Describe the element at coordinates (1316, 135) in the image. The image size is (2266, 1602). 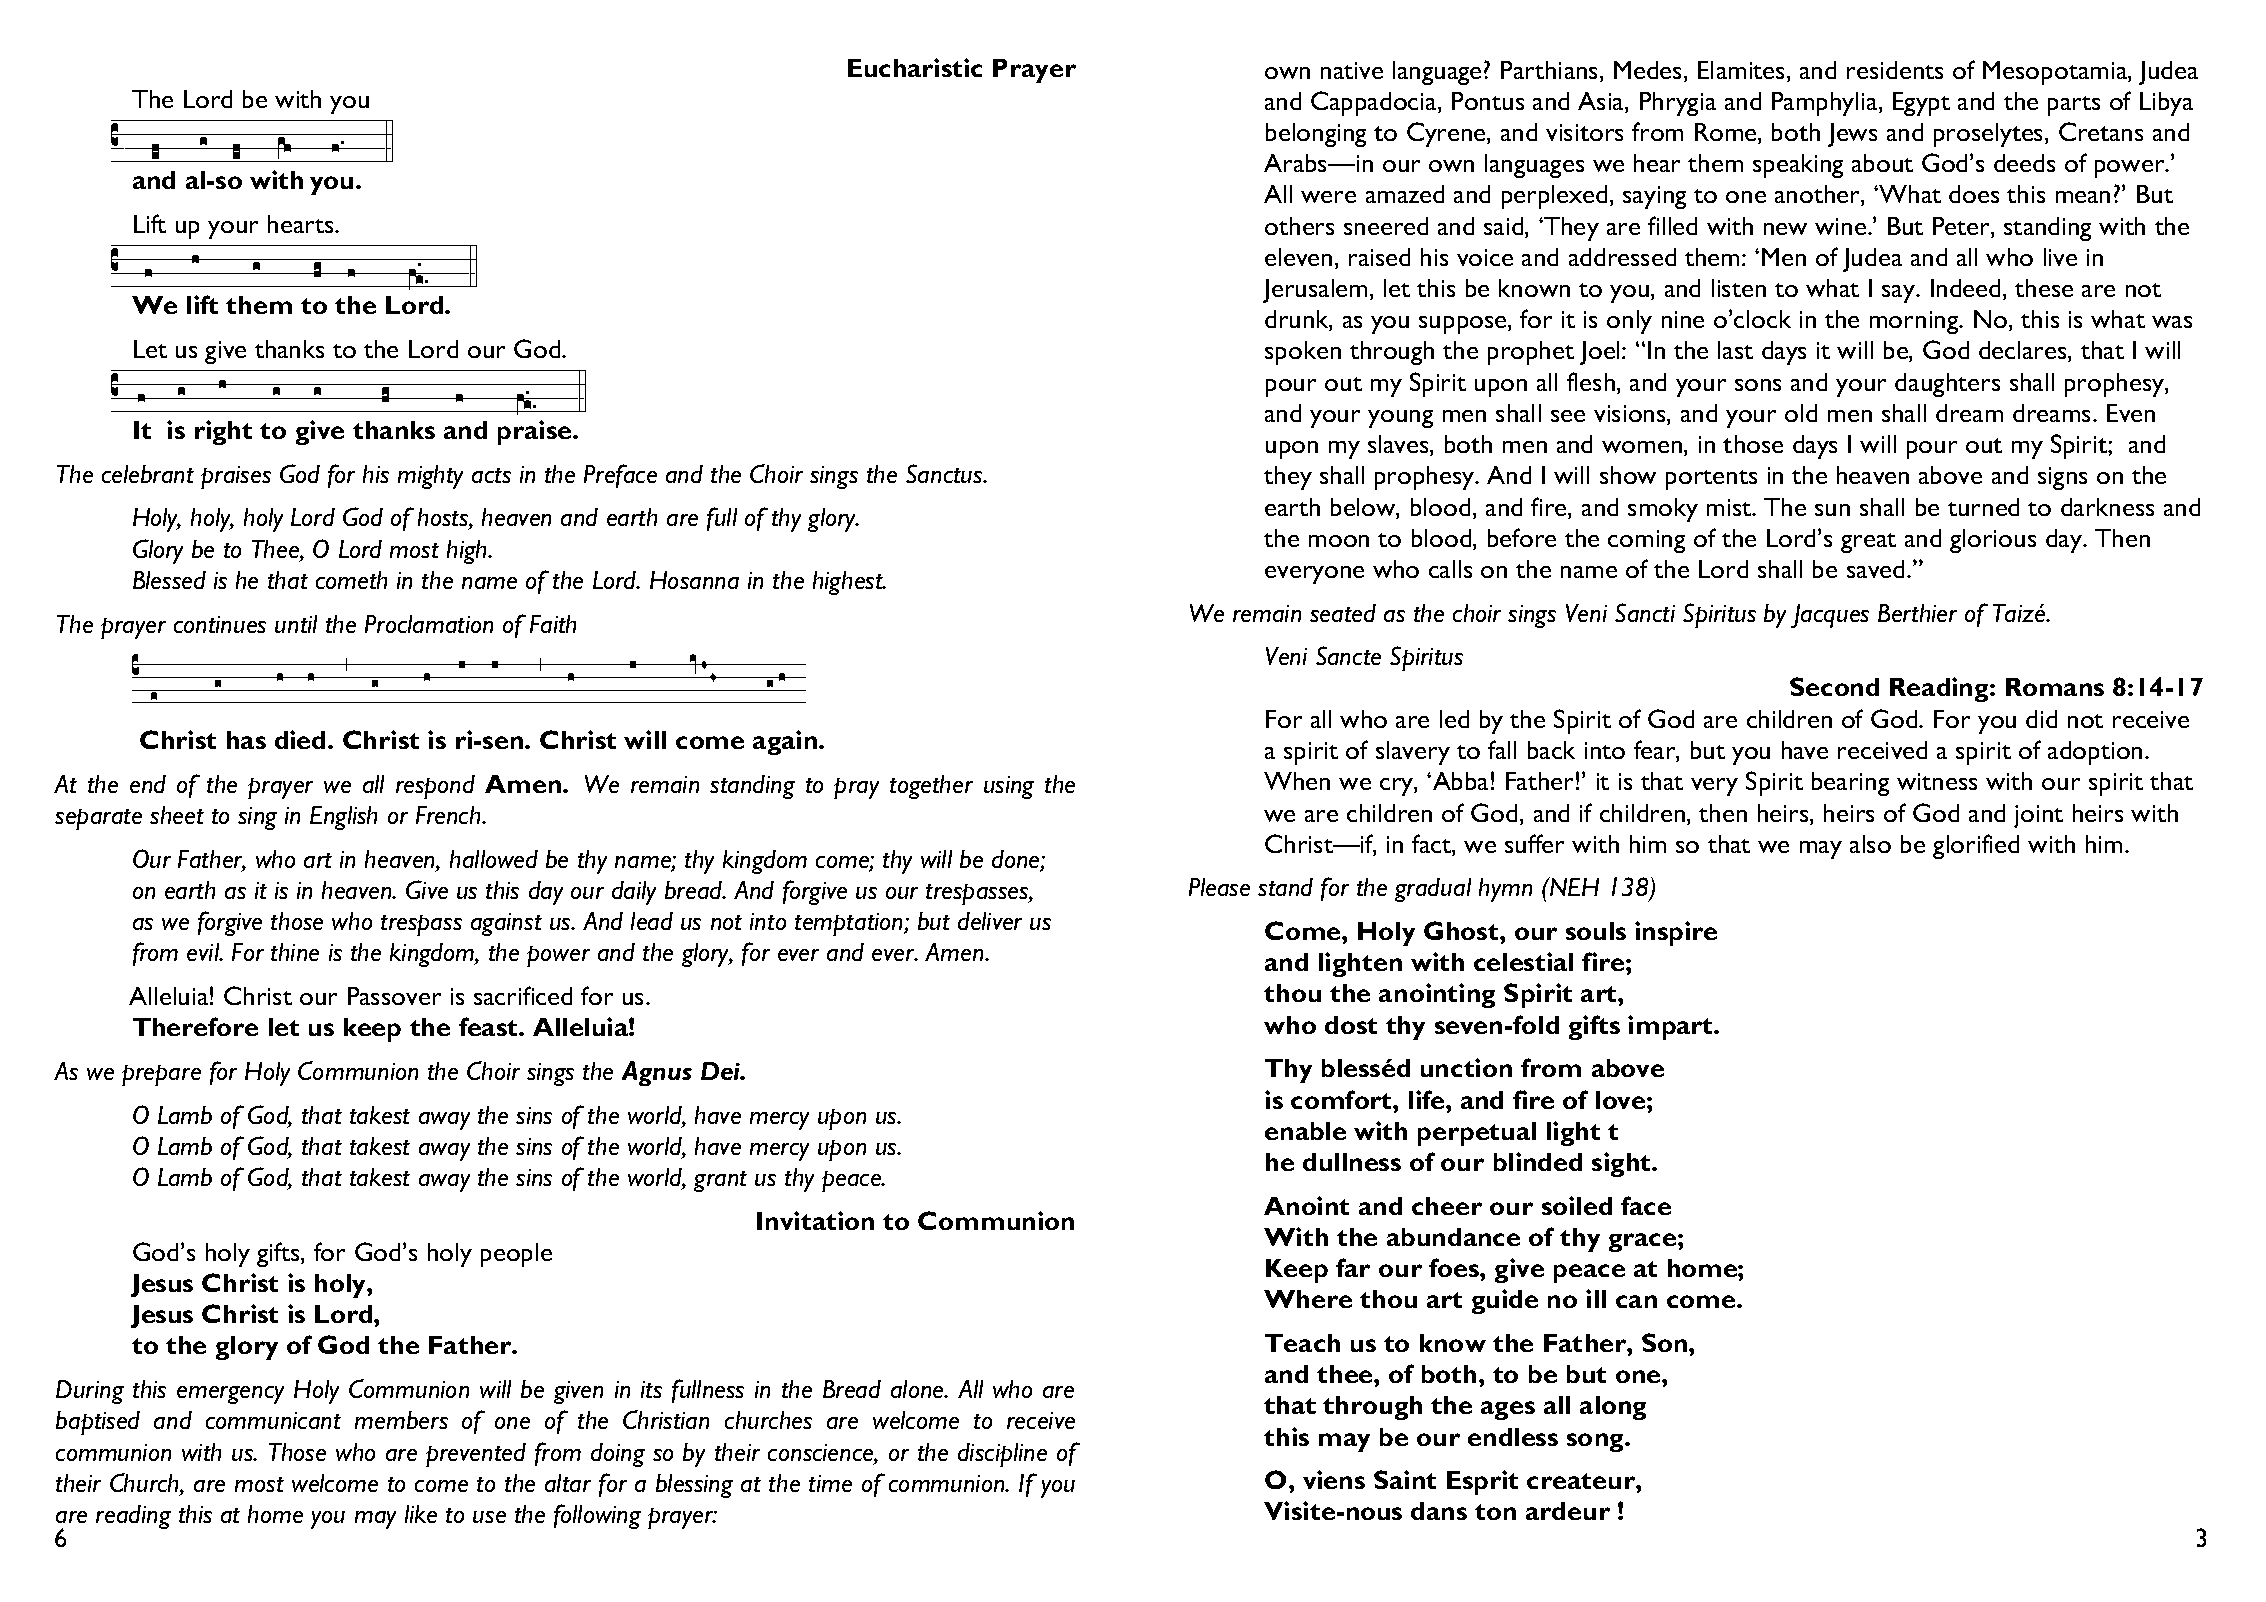
I see `belonging` at that location.
